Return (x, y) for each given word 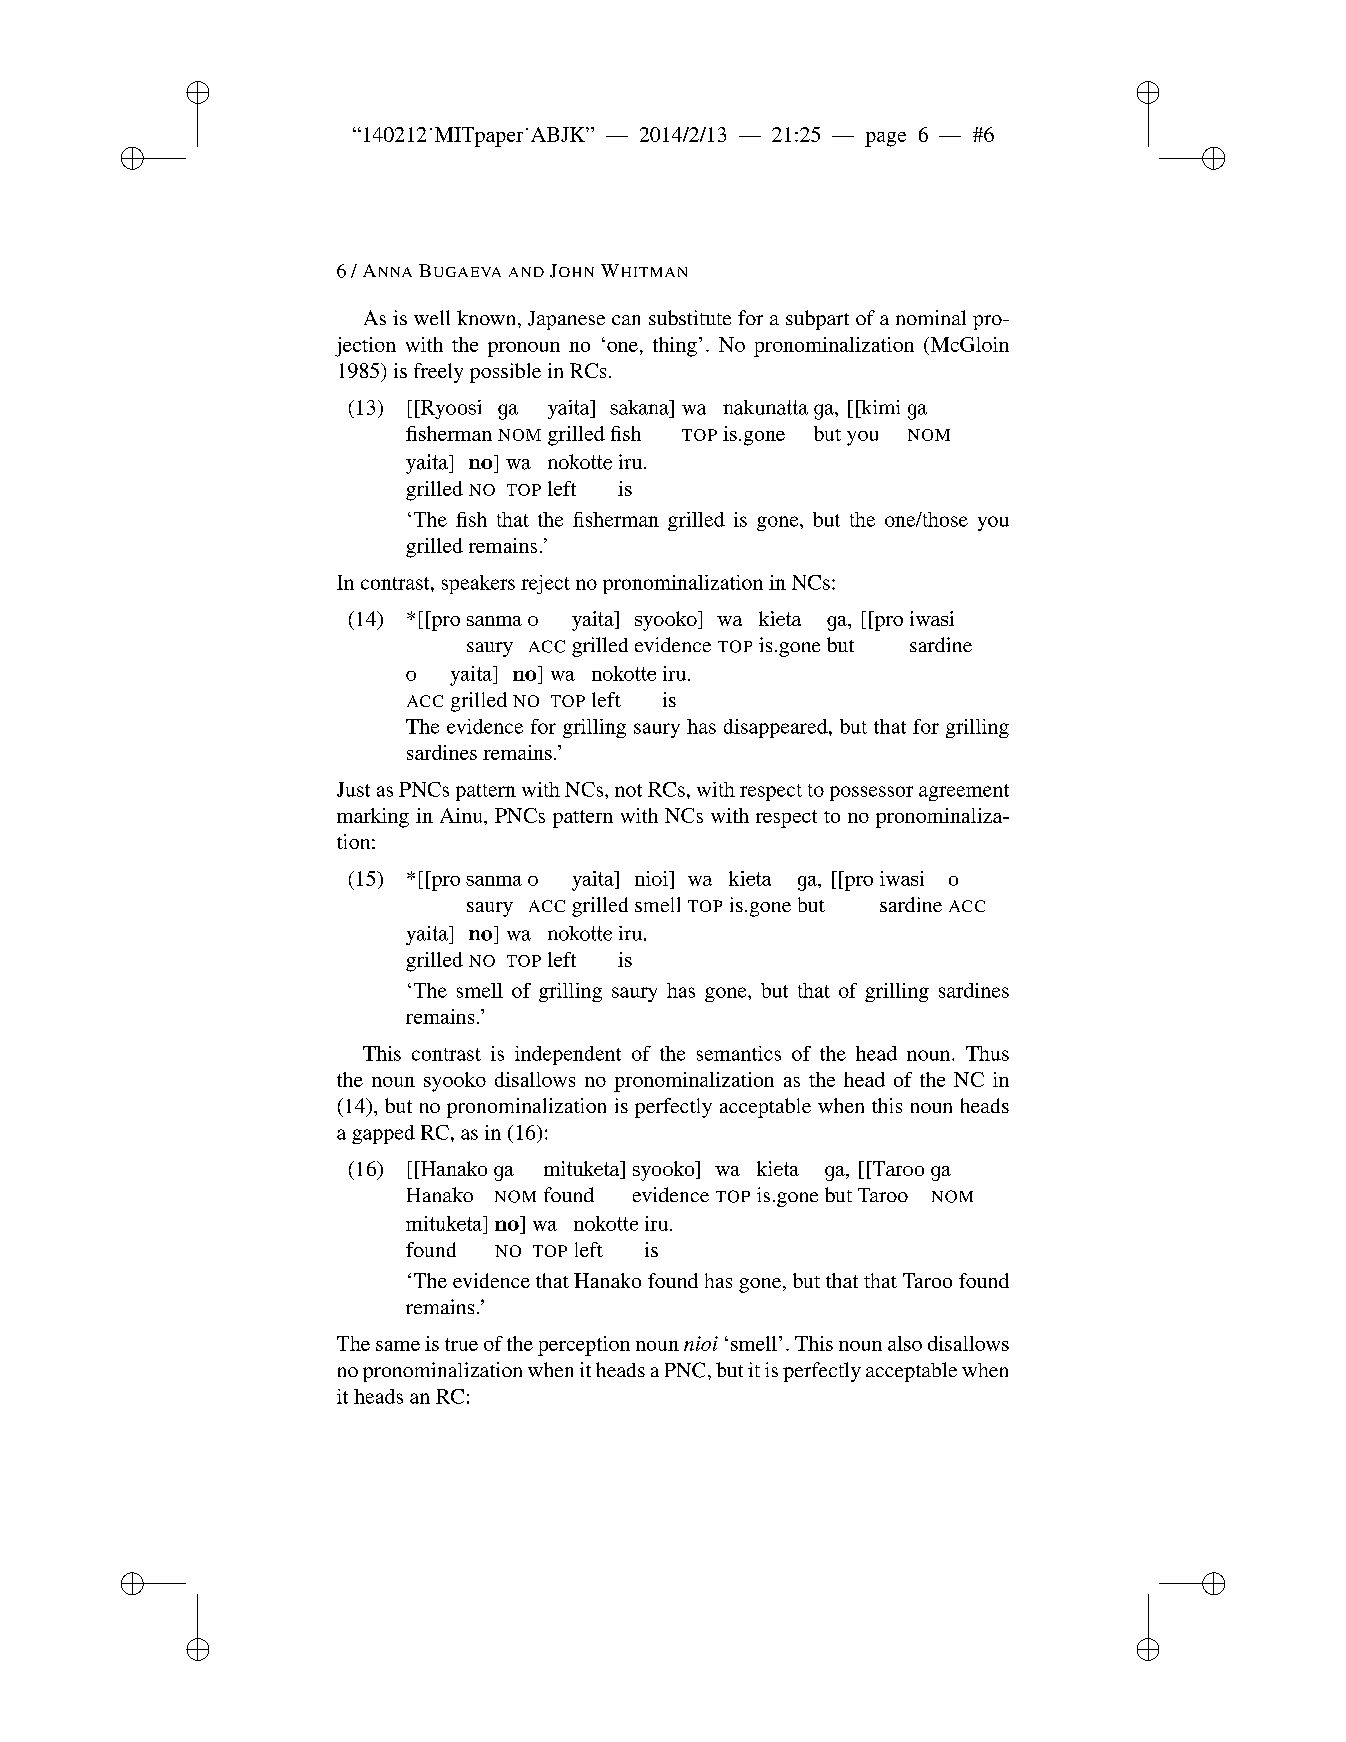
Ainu (462, 815)
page (885, 139)
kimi (879, 407)
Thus (987, 1053)
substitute (690, 317)
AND (526, 272)
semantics (739, 1053)
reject (545, 584)
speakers (478, 584)
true (461, 1344)
